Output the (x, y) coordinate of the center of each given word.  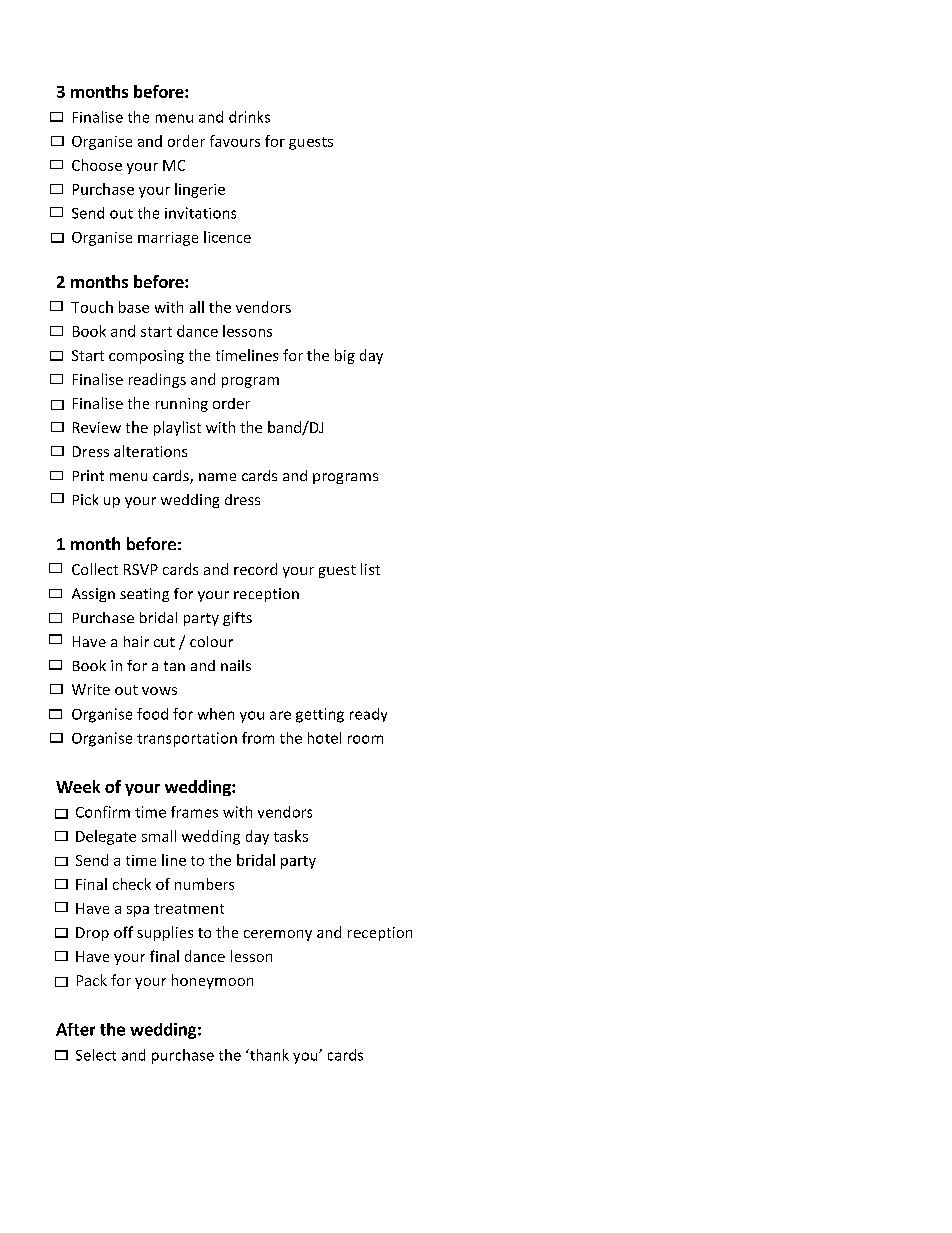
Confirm (103, 812)
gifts (237, 619)
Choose (97, 165)
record (255, 569)
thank (268, 1055)
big (345, 356)
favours (235, 141)
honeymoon (212, 981)
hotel (324, 738)
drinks (249, 117)
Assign (93, 595)
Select (96, 1055)
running (182, 405)
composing (146, 357)
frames (194, 812)
